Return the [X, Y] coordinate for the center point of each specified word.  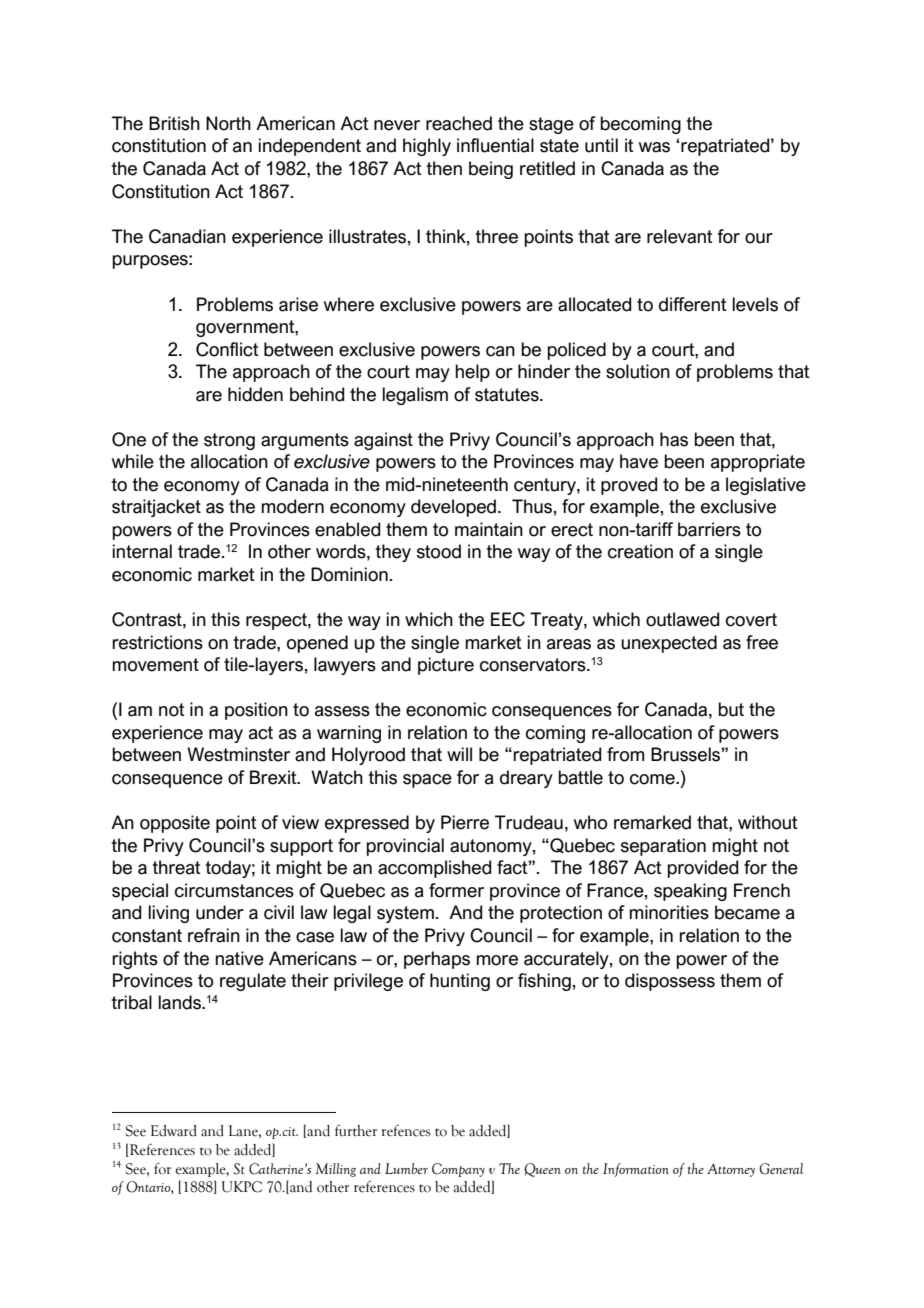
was [654, 147]
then [444, 168]
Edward [174, 1131]
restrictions [157, 642]
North [228, 123]
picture [446, 666]
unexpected [669, 644]
